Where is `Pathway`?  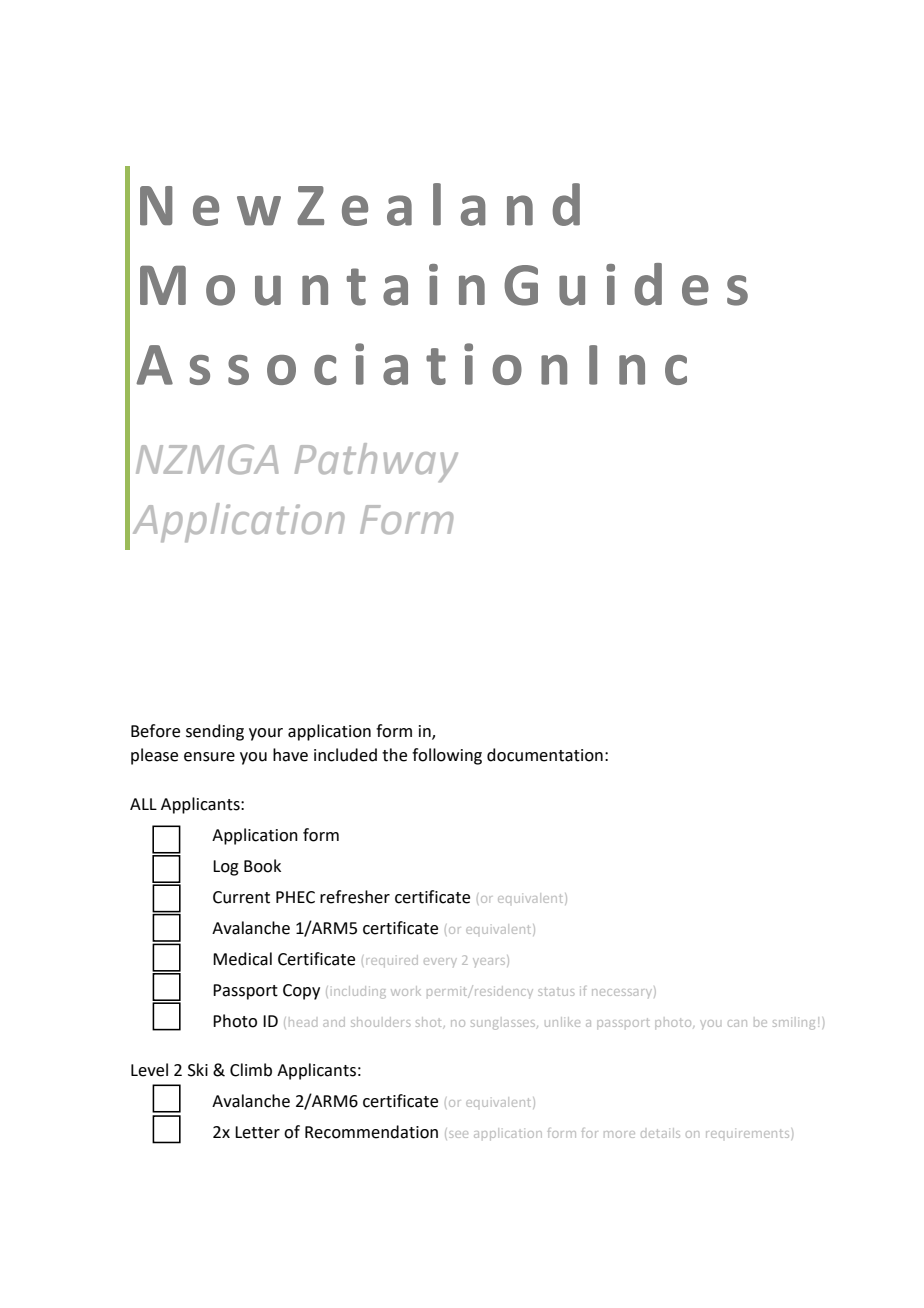 Pathway is located at coordinates (376, 462).
